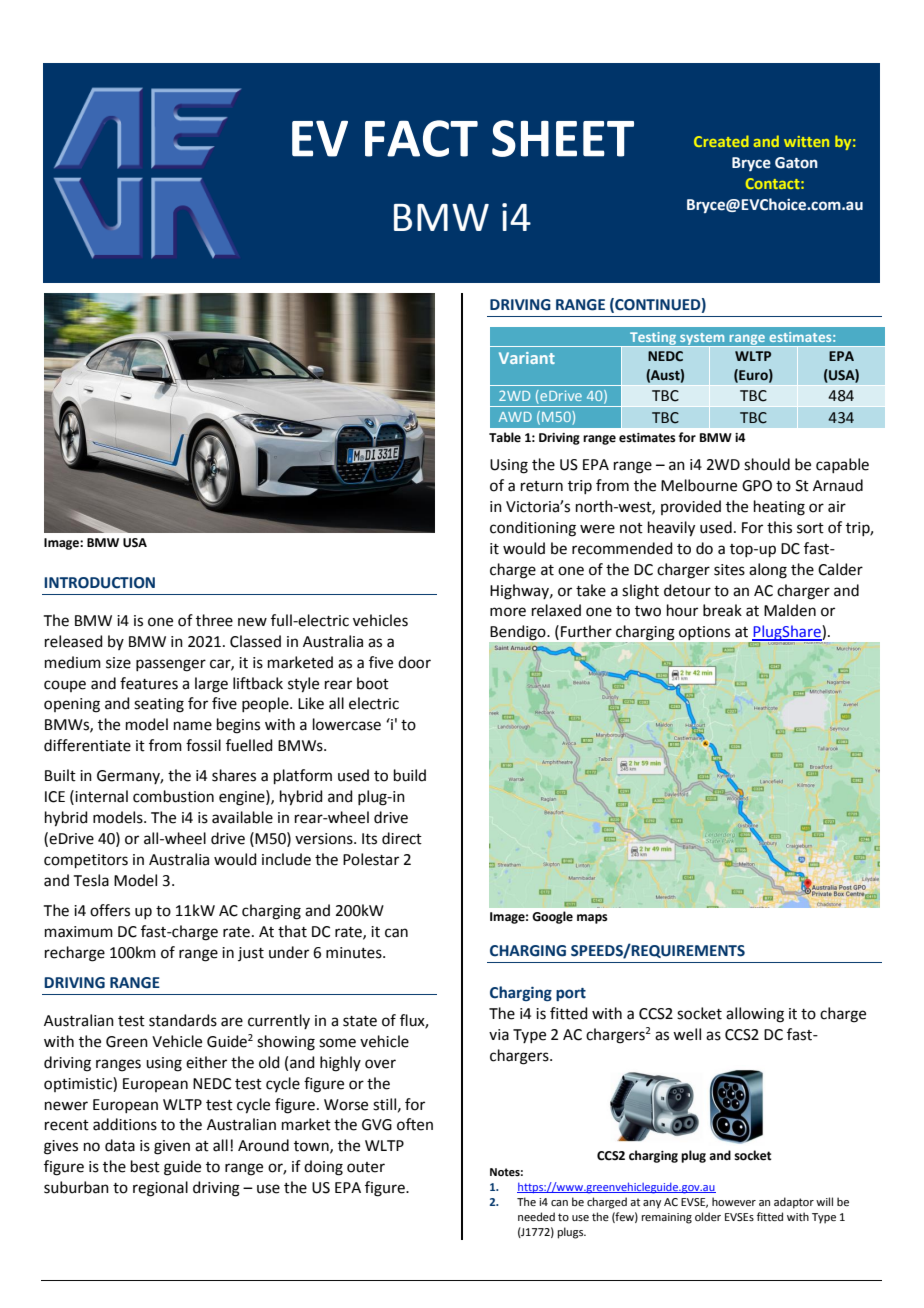 Image resolution: width=924 pixels, height=1308 pixels. What do you see at coordinates (366, 1167) in the document?
I see `outer` at bounding box center [366, 1167].
